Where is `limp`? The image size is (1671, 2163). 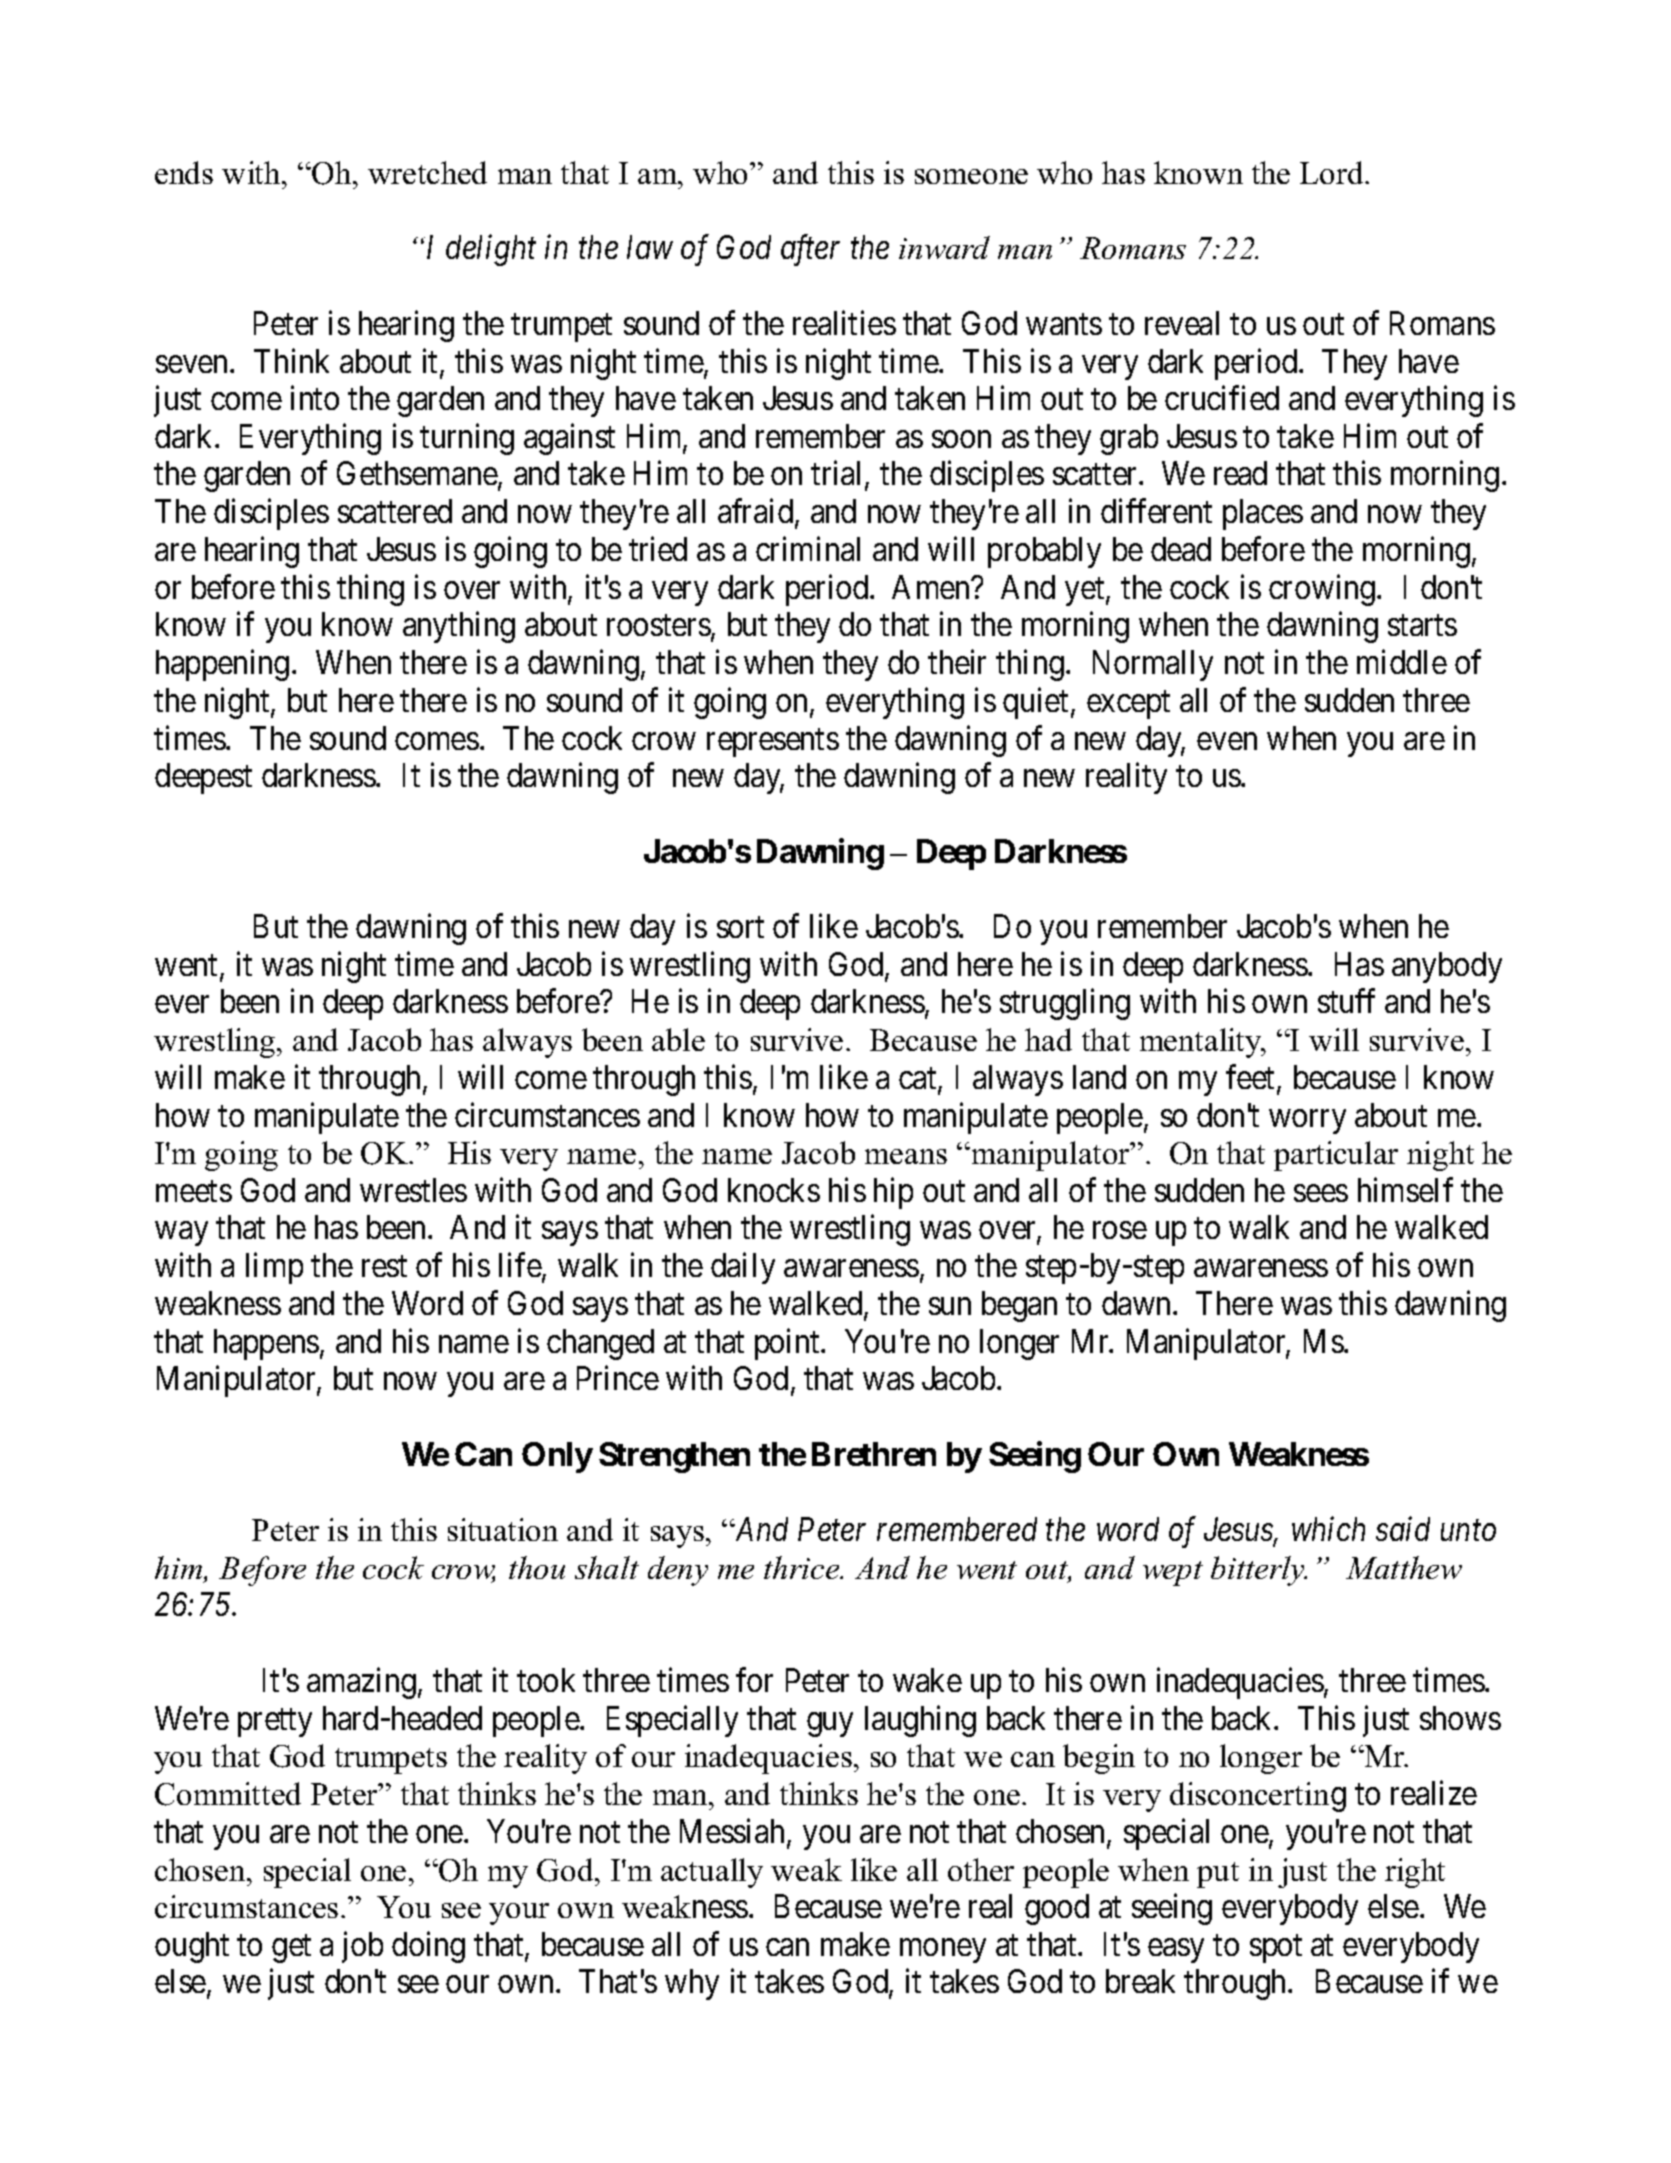 limp is located at coordinates (274, 1268).
